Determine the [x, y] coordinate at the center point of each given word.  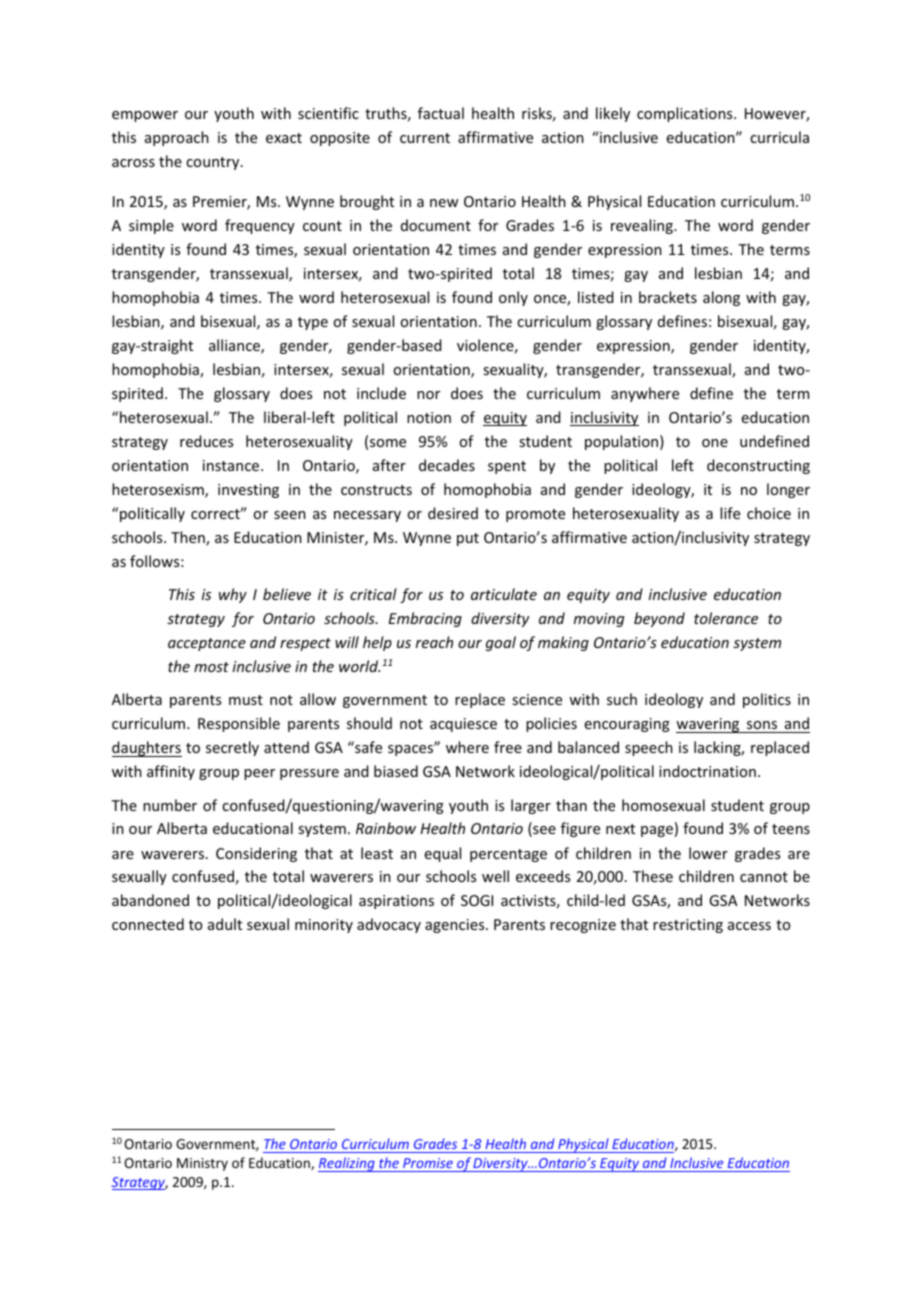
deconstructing [758, 466]
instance [232, 465]
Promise [428, 1163]
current [425, 138]
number [170, 805]
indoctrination [707, 771]
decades [447, 465]
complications [686, 114]
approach [177, 138]
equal [443, 854]
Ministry [202, 1164]
